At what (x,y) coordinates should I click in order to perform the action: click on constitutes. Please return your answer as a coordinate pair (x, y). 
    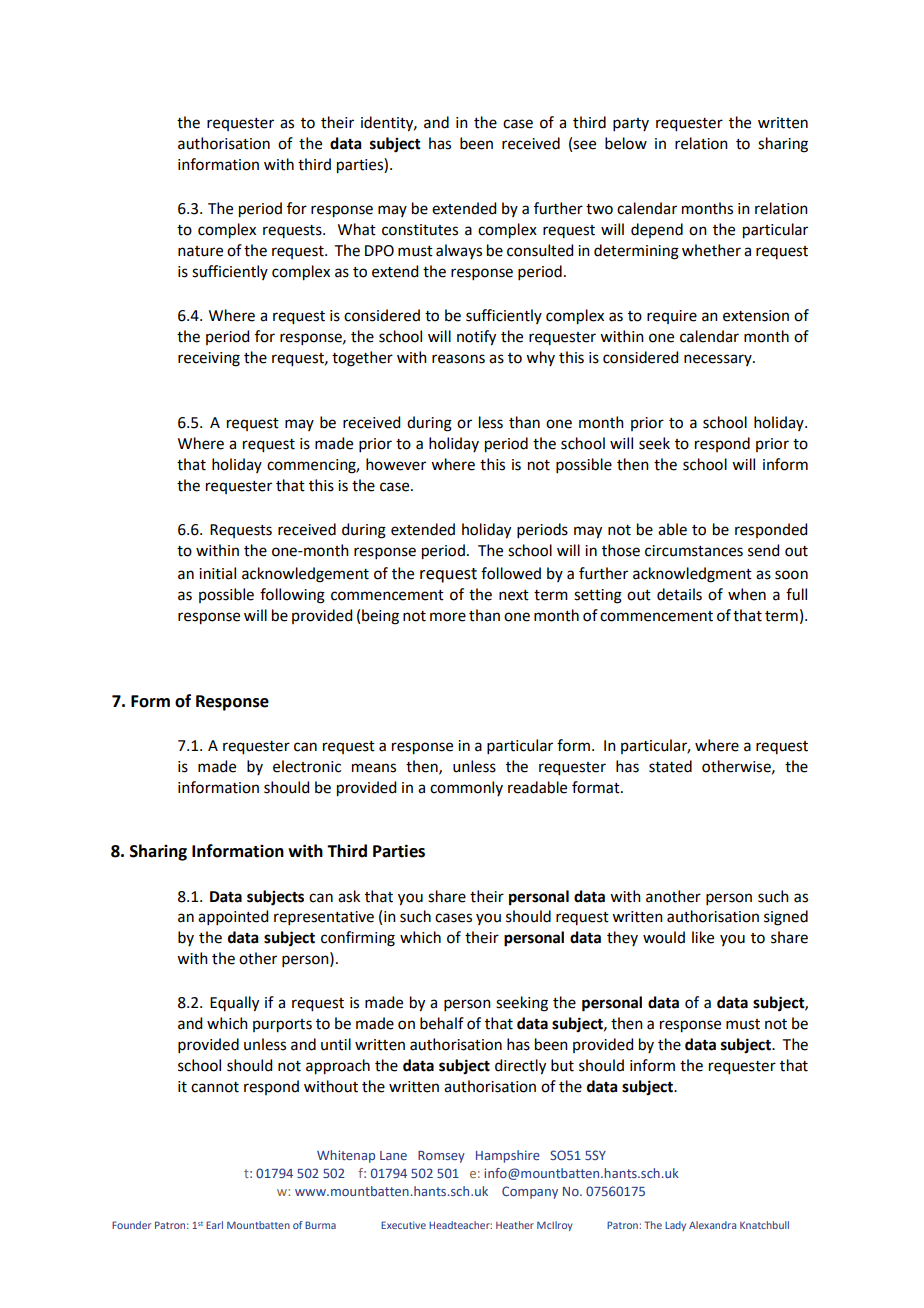
    Looking at the image, I should click on (420, 230).
